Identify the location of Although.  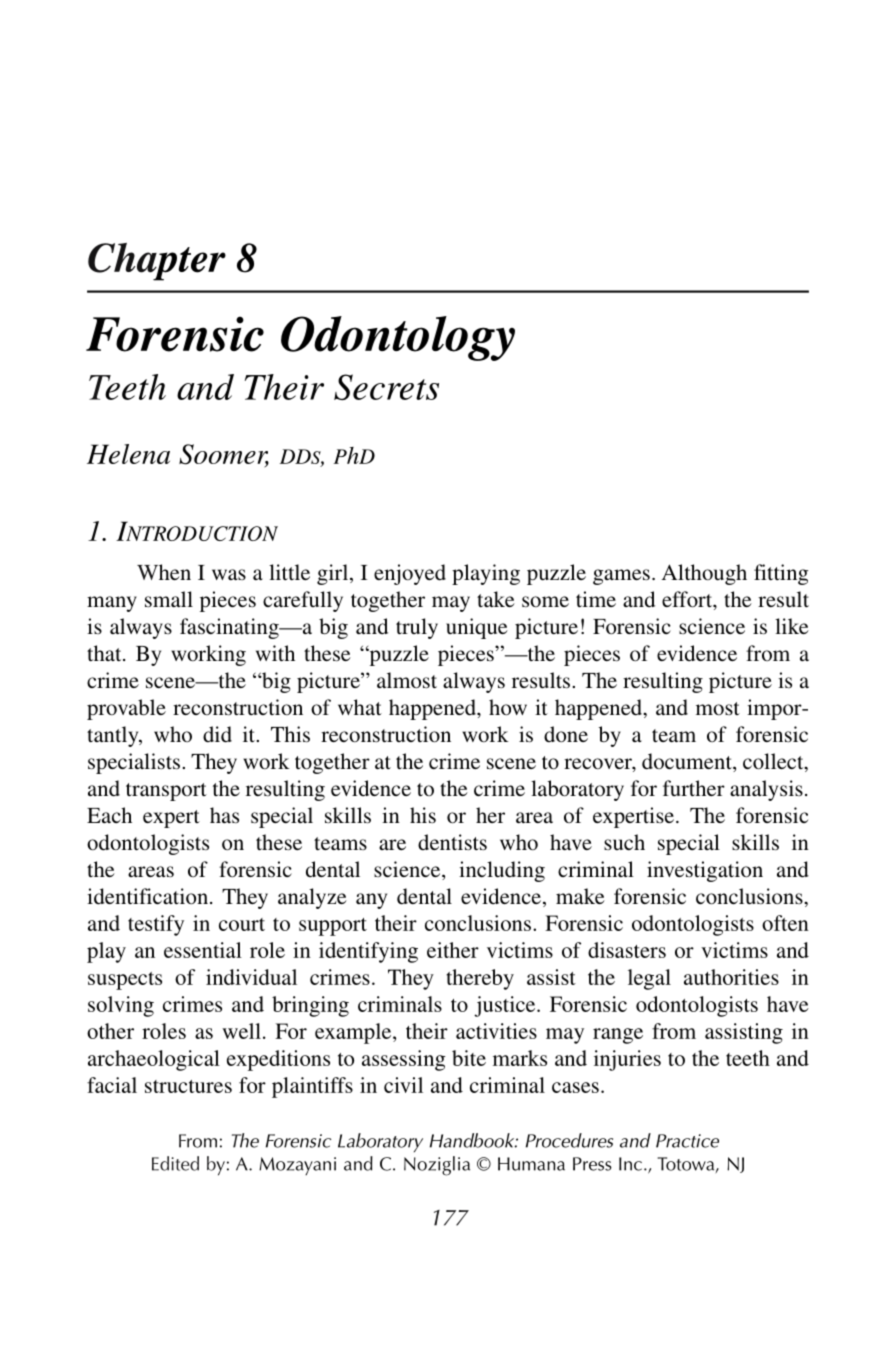
(704, 574).
